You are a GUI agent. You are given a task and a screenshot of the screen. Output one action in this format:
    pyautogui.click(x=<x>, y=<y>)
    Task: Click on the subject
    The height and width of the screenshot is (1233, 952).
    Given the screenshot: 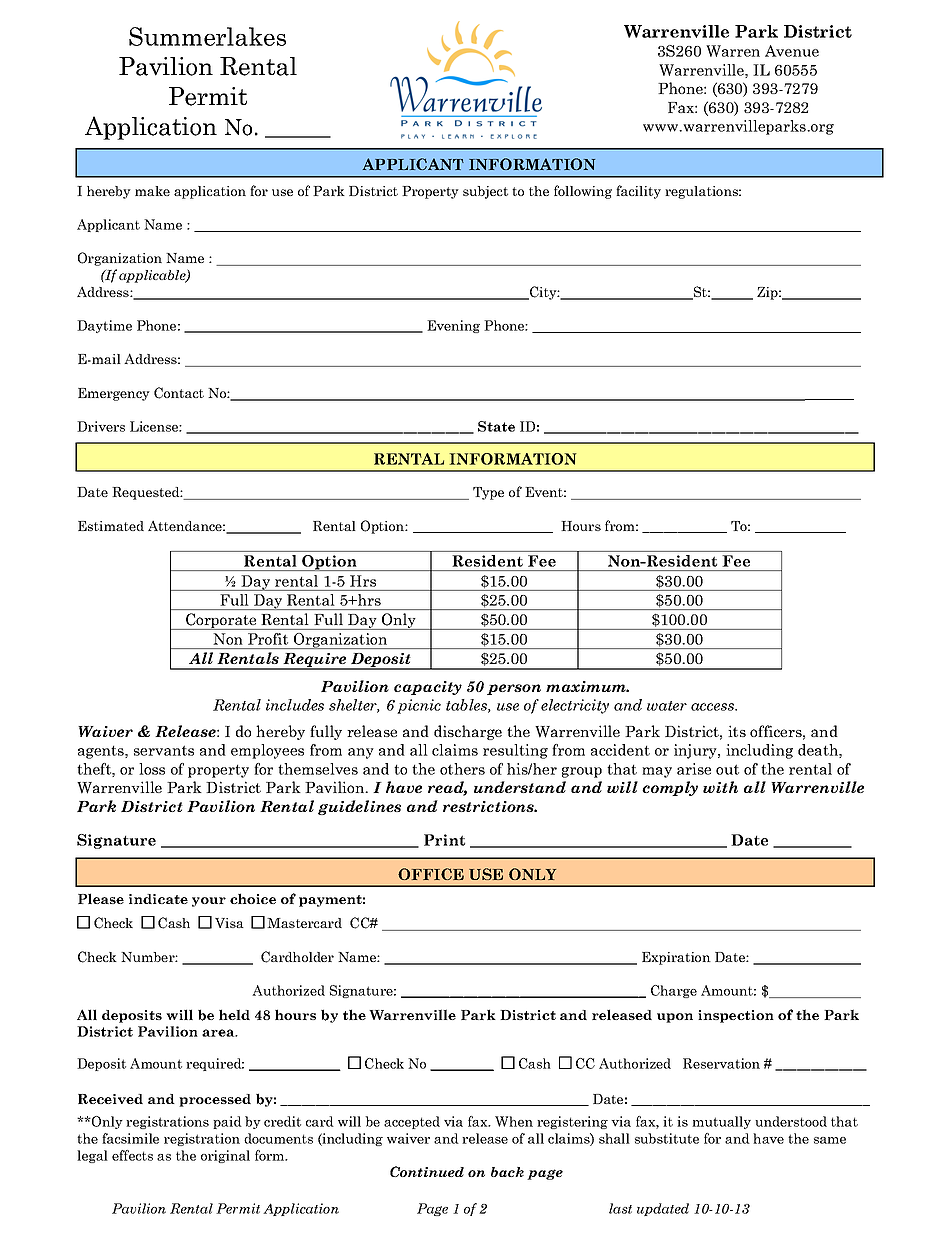 What is the action you would take?
    pyautogui.click(x=485, y=192)
